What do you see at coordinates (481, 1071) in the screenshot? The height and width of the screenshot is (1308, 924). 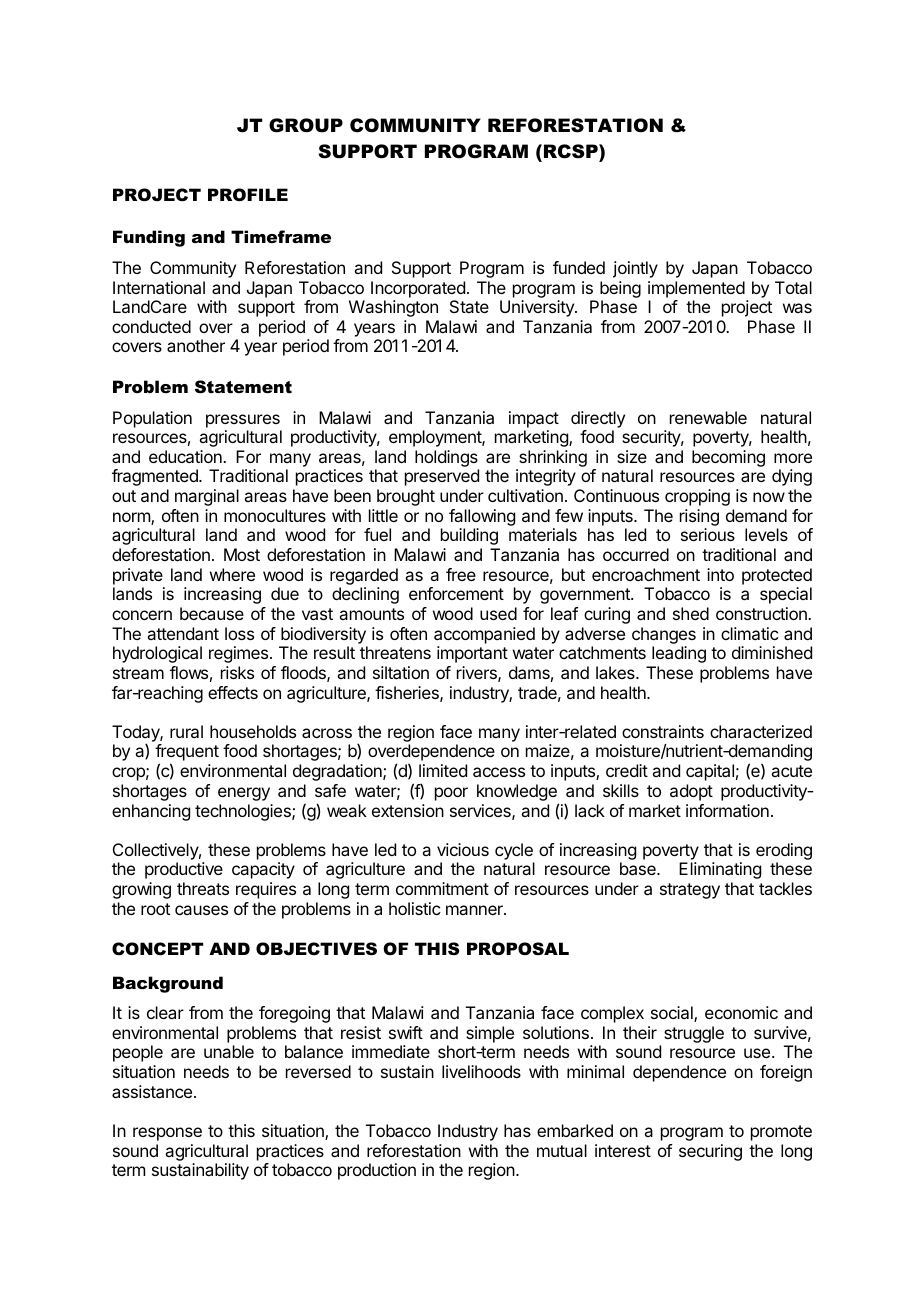 I see `livelihoods` at bounding box center [481, 1071].
